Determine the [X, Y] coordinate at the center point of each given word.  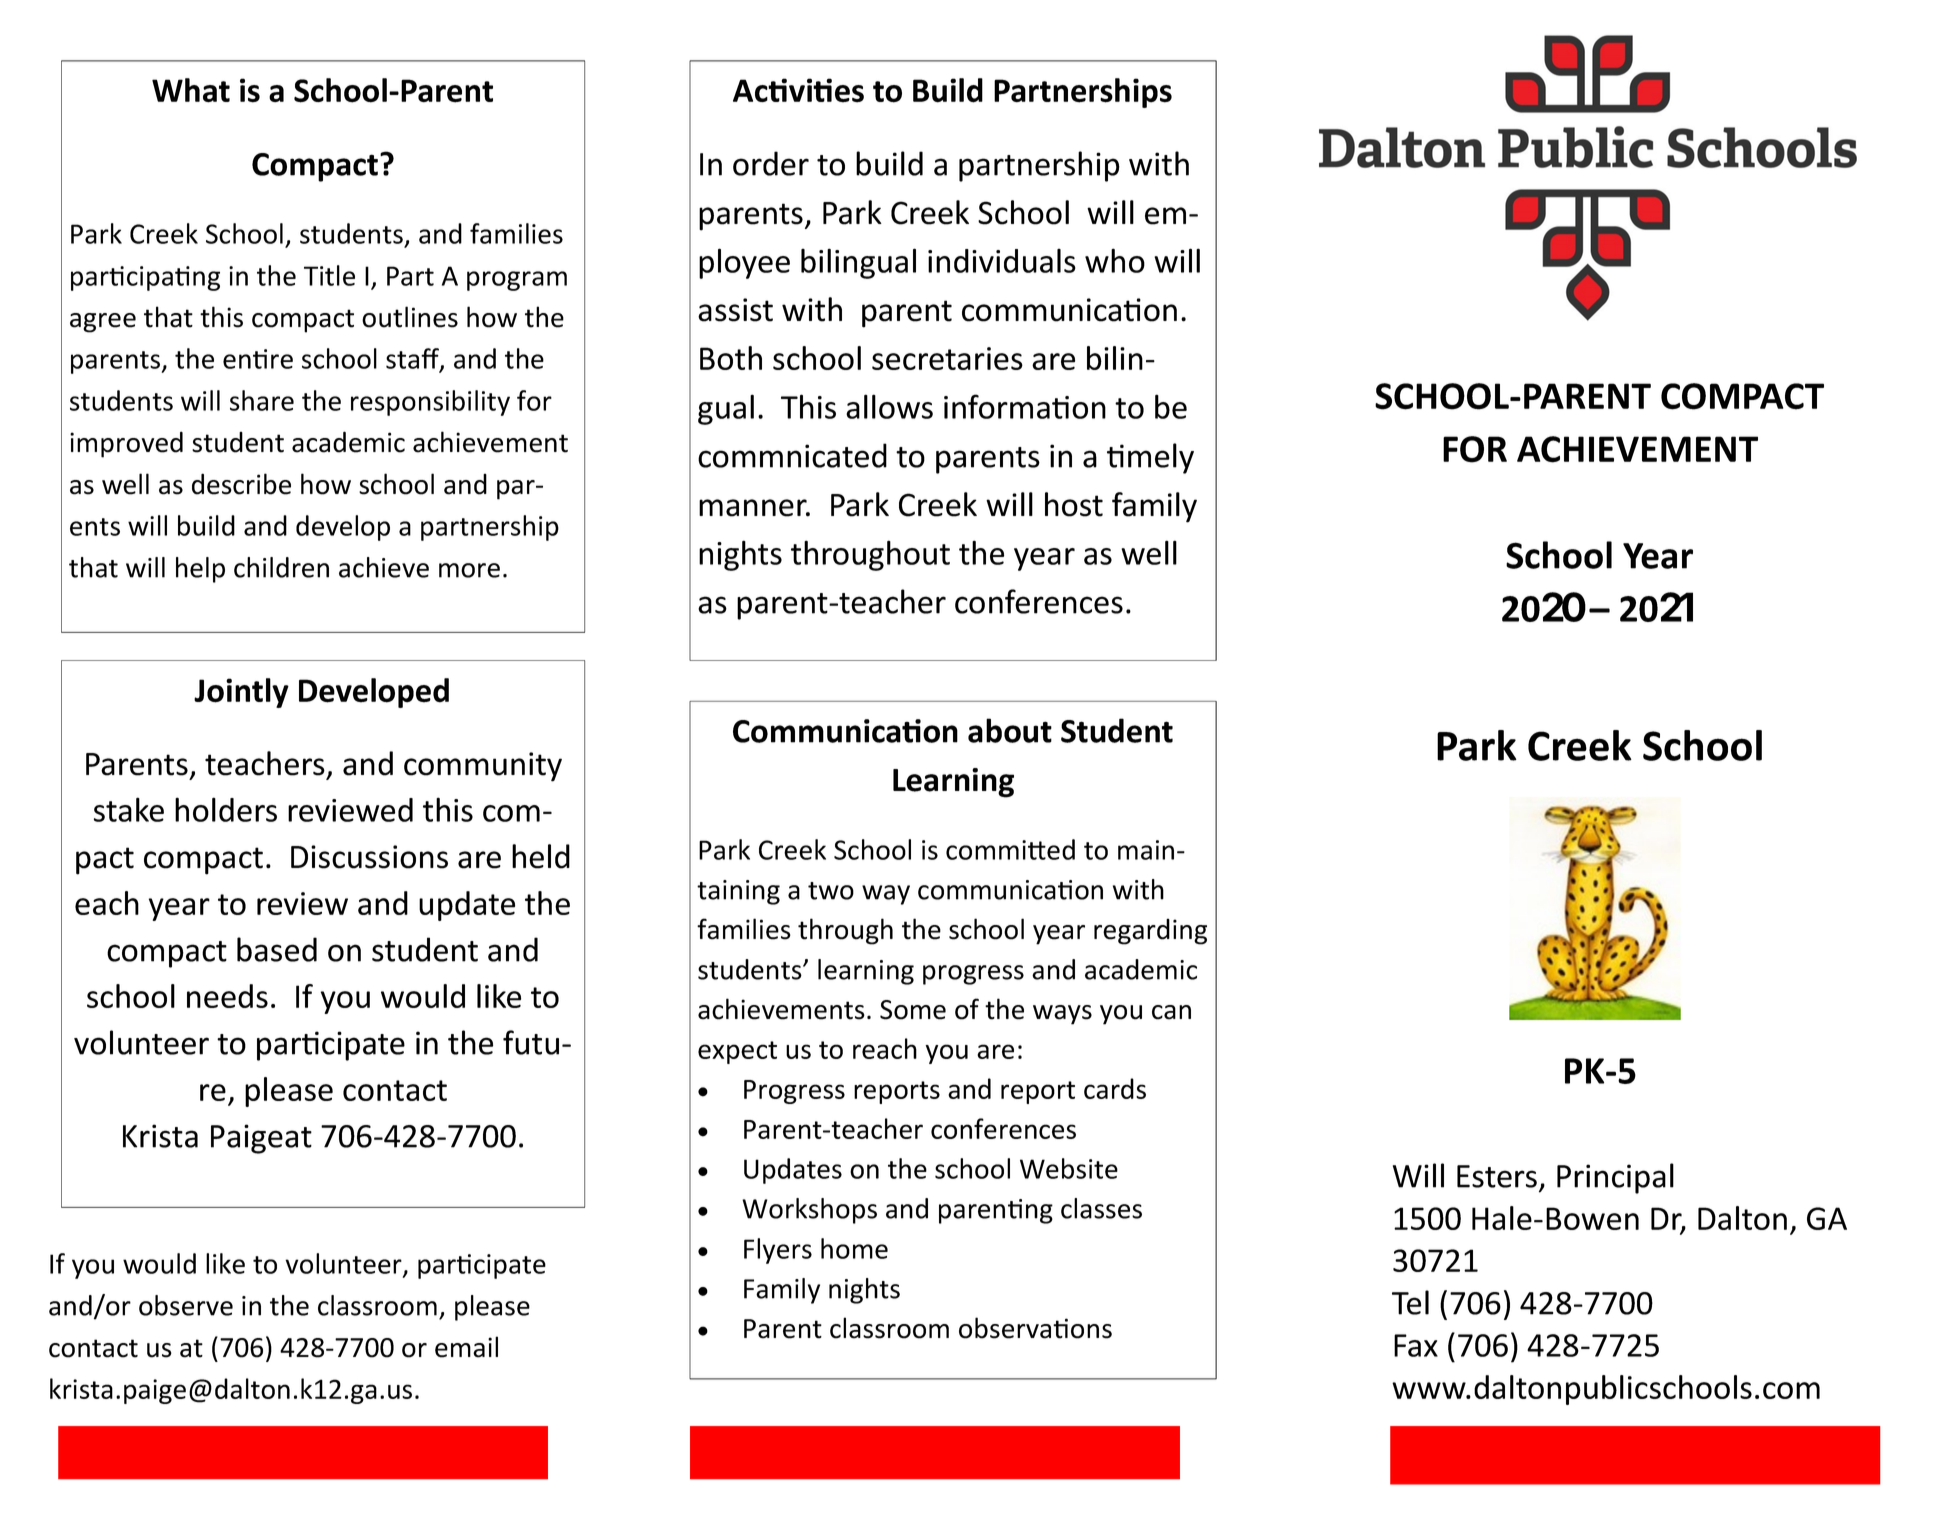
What [191, 90]
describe [241, 484]
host [1074, 504]
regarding [1150, 932]
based [277, 949]
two [831, 891]
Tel [1410, 1302]
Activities [798, 90]
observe [186, 1305]
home [854, 1248]
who [1115, 260]
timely [1150, 458]
